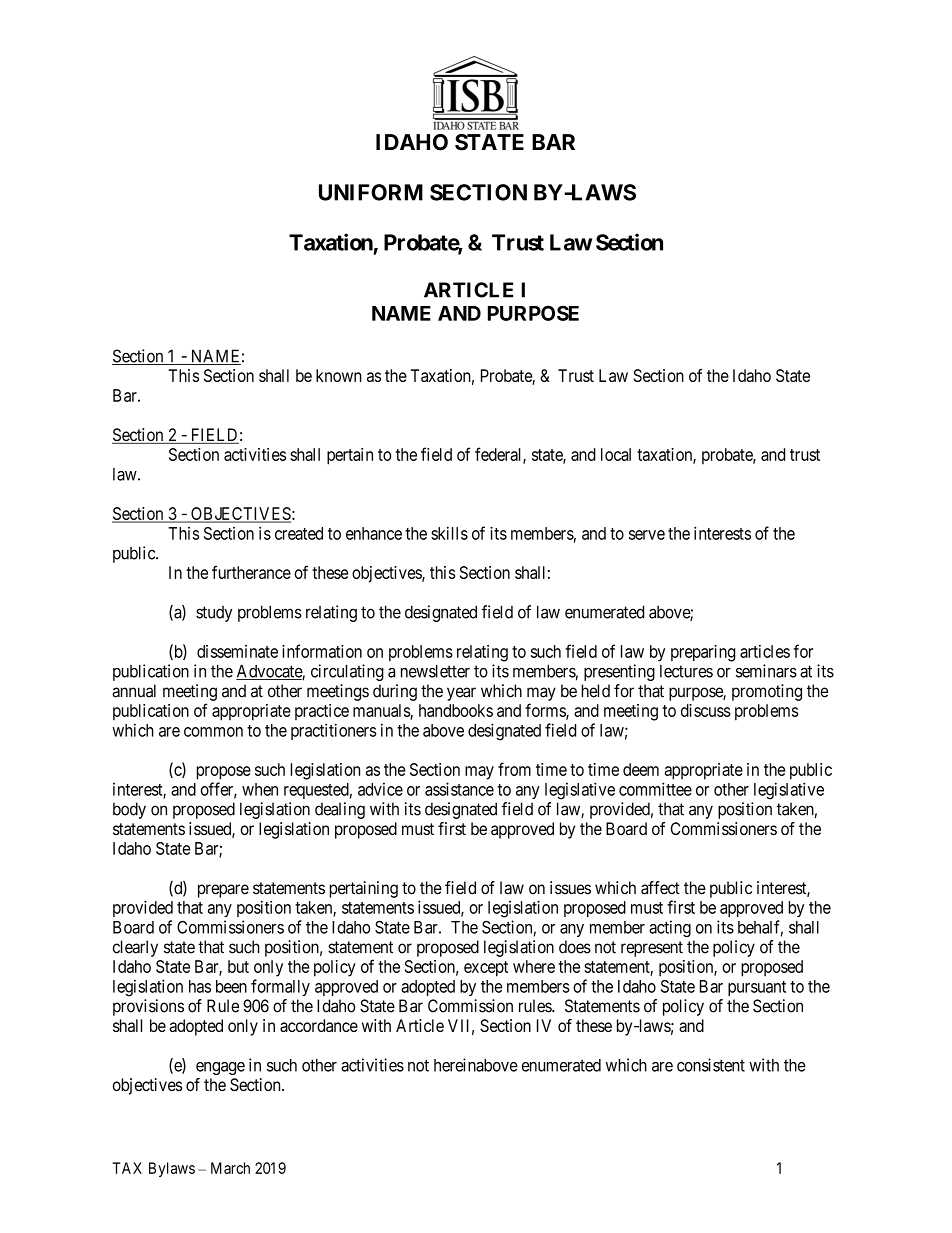 The height and width of the screenshot is (1233, 952). Describe the element at coordinates (616, 454) in the screenshot. I see `local` at that location.
